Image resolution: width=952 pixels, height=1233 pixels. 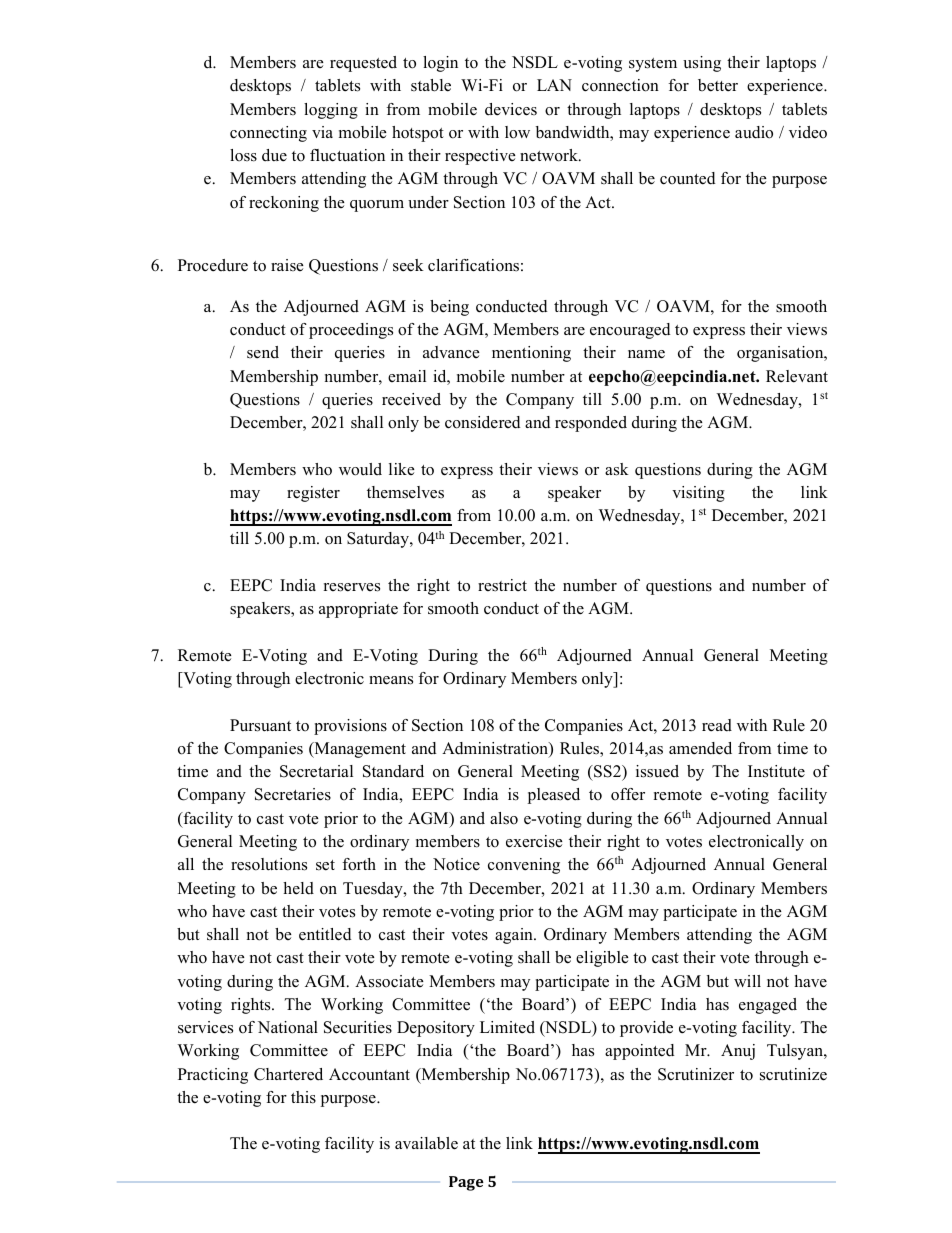 What do you see at coordinates (483, 422) in the screenshot?
I see `considered` at bounding box center [483, 422].
